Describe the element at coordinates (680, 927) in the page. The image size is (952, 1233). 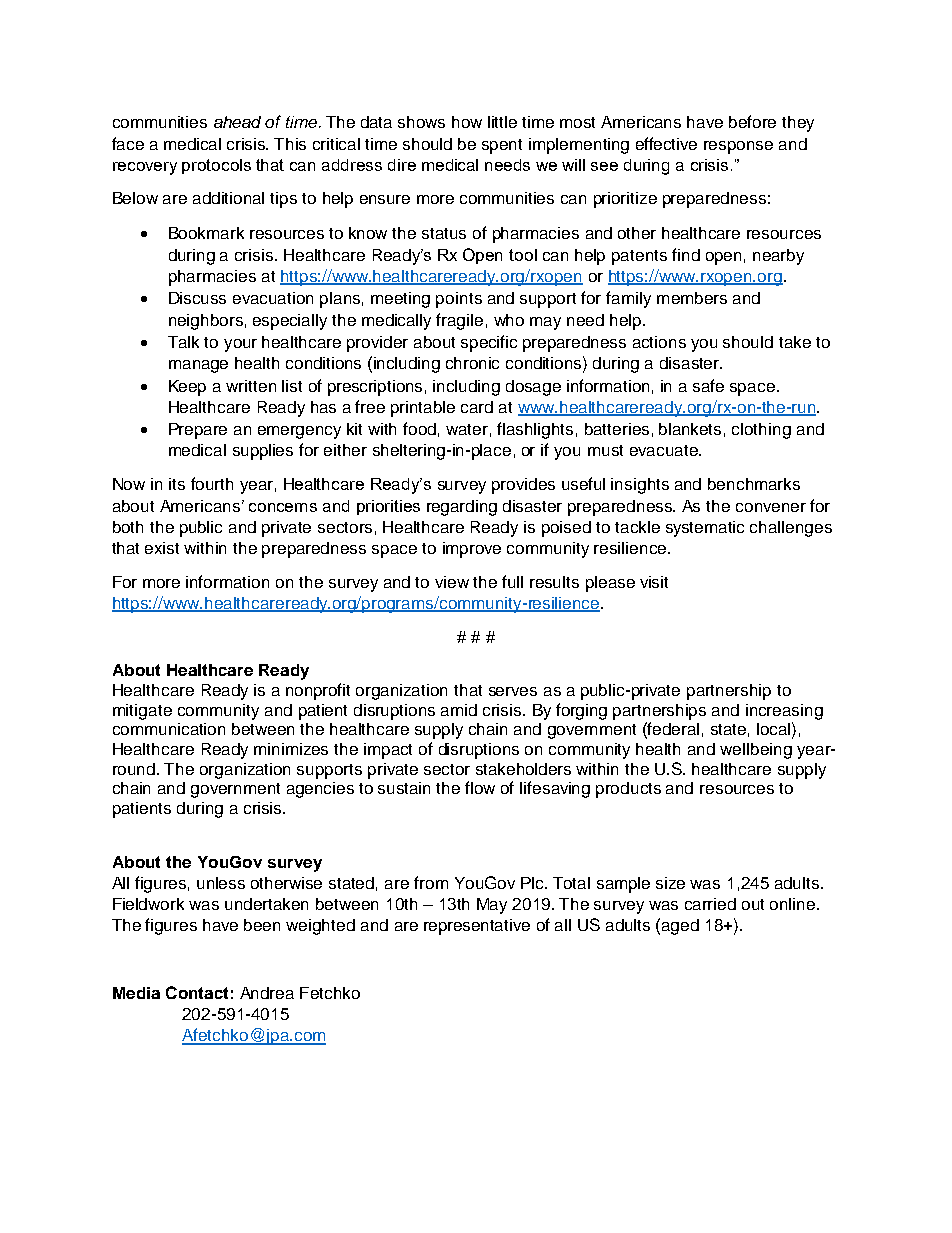
I see `aged` at that location.
